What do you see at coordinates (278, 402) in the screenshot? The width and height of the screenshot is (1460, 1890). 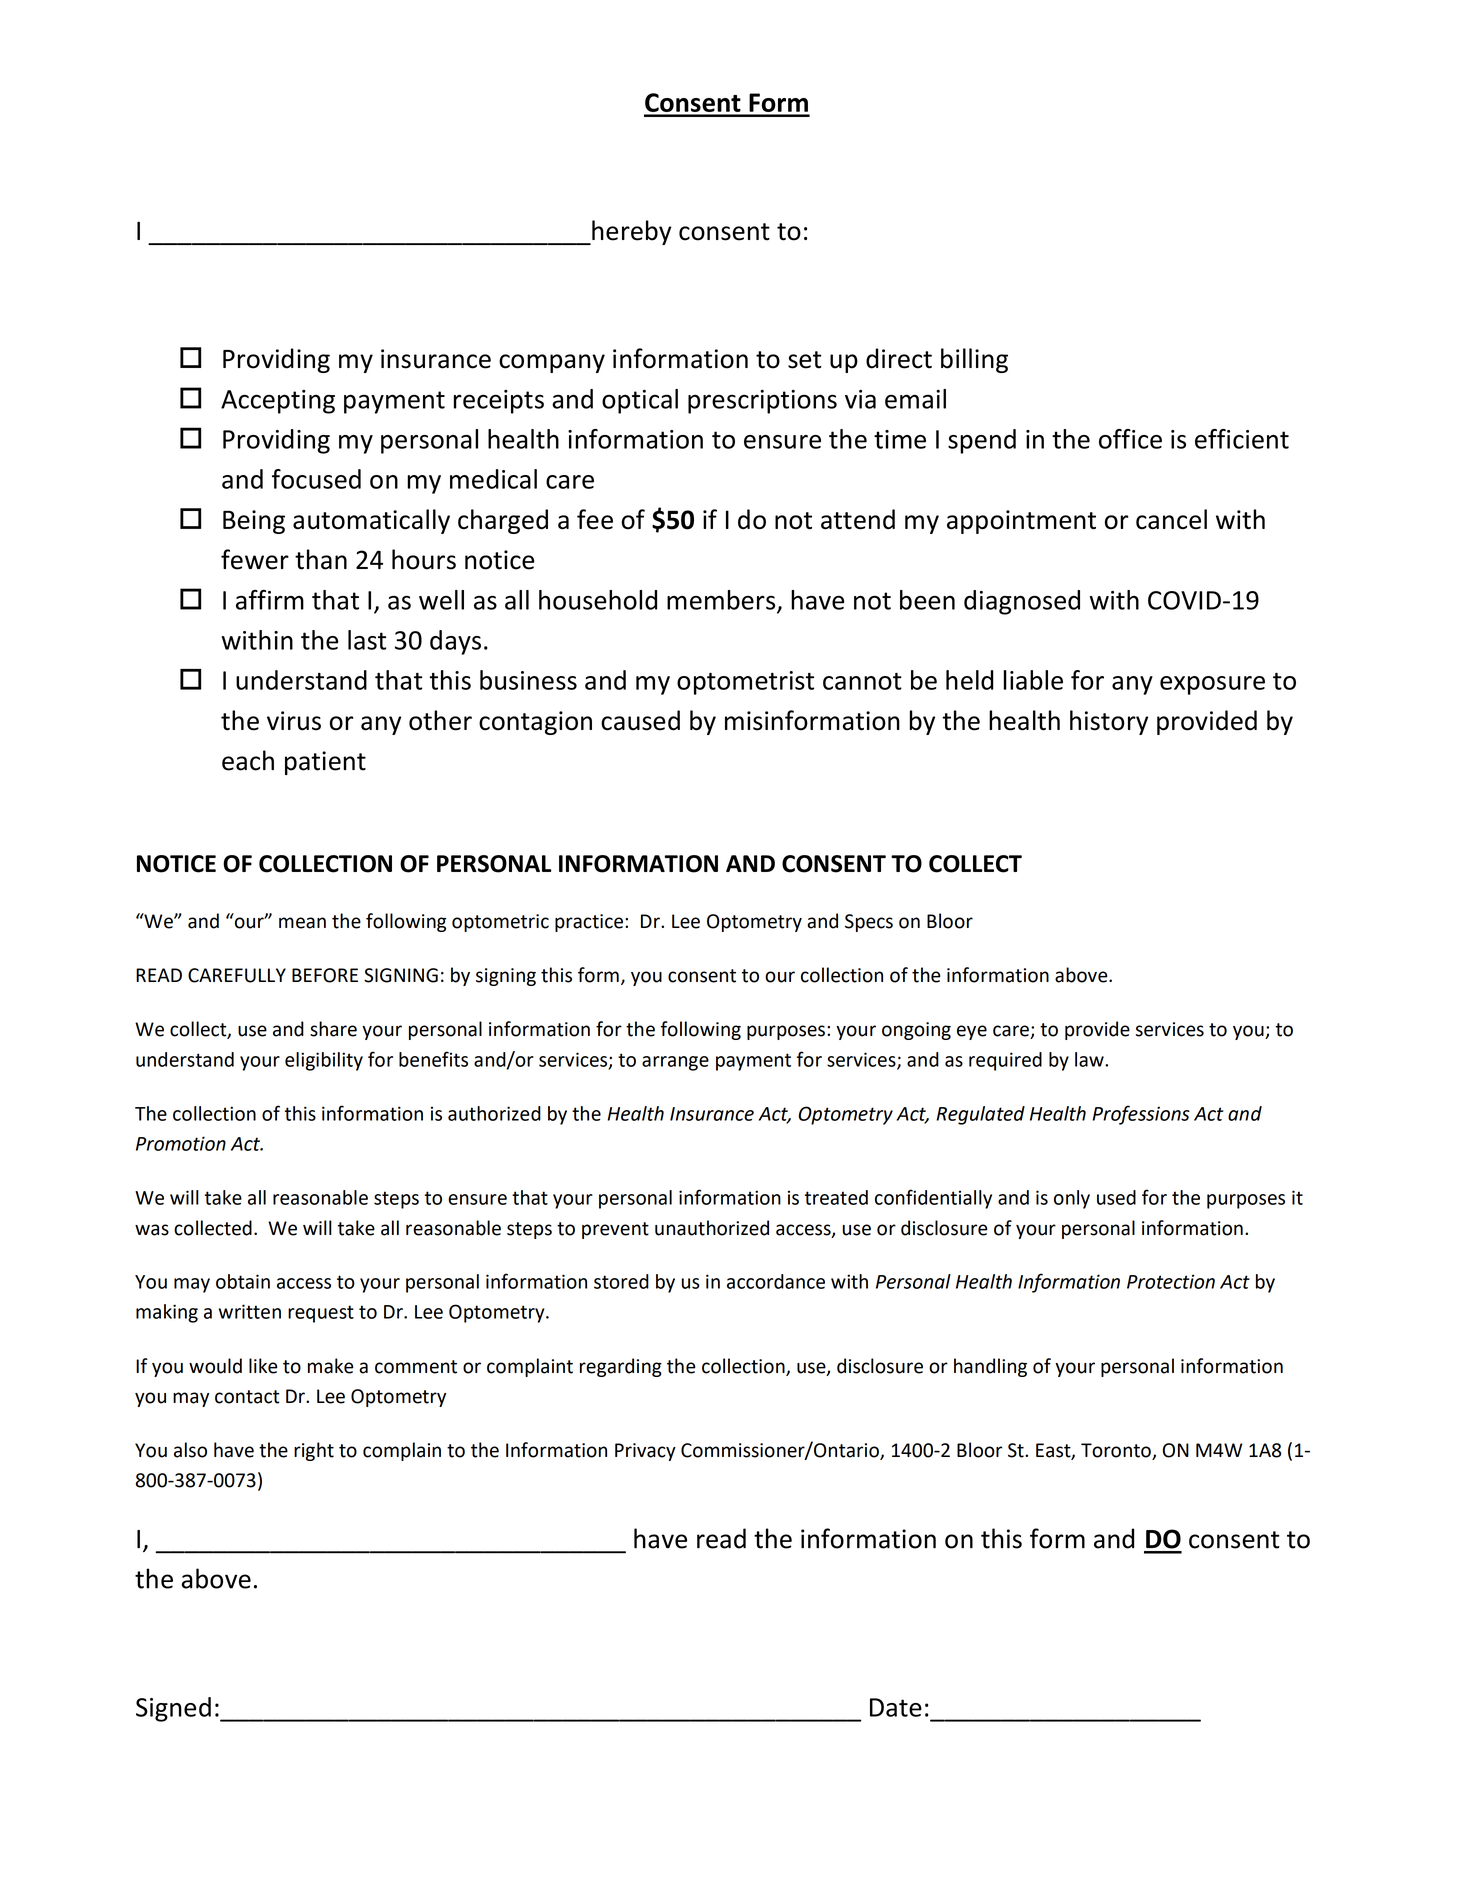 I see `Accepting` at bounding box center [278, 402].
